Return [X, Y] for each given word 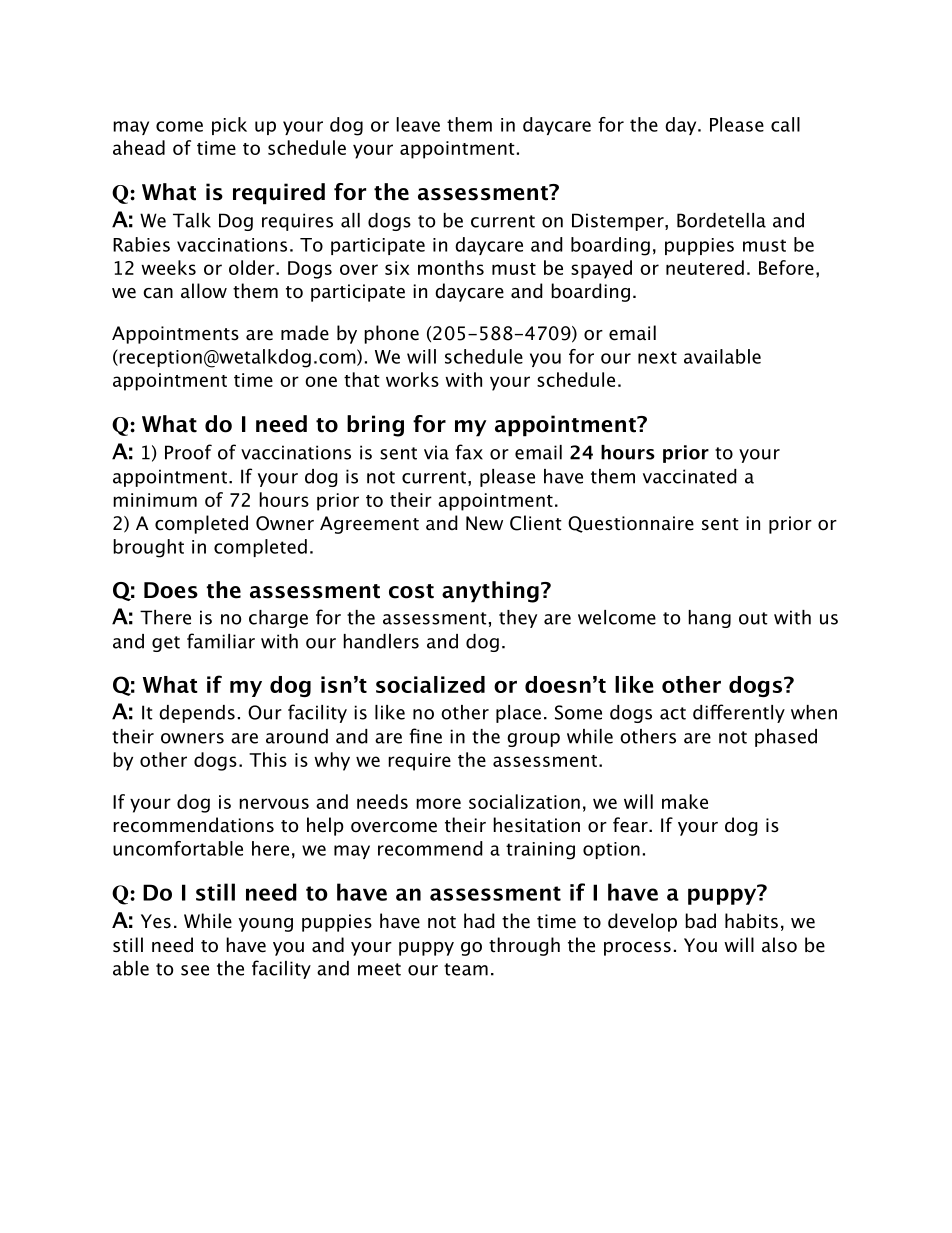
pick [229, 126]
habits [751, 921]
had [479, 921]
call [785, 124]
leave [418, 124]
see [195, 970]
